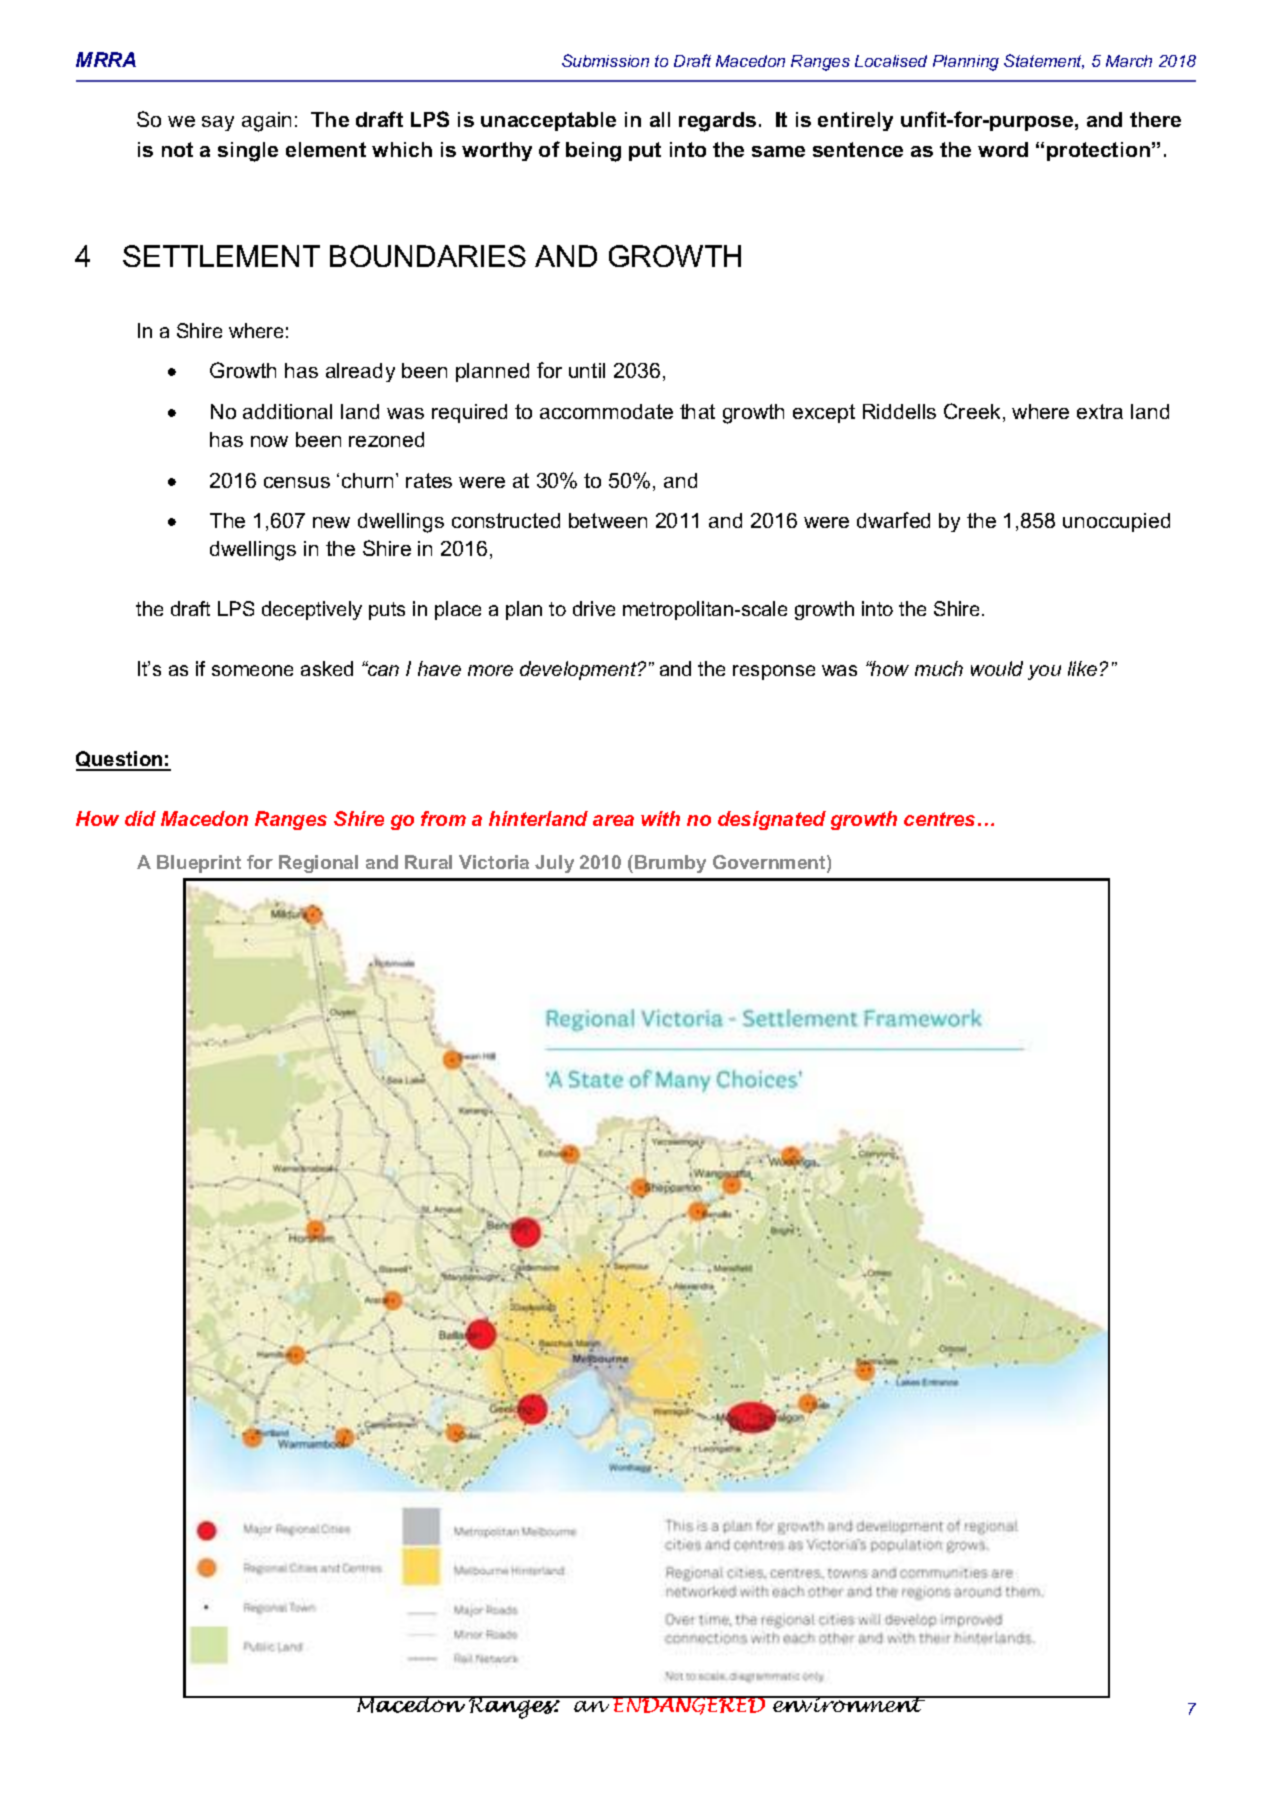 This image has height=1804, width=1276. I want to click on Submission, so click(605, 60).
